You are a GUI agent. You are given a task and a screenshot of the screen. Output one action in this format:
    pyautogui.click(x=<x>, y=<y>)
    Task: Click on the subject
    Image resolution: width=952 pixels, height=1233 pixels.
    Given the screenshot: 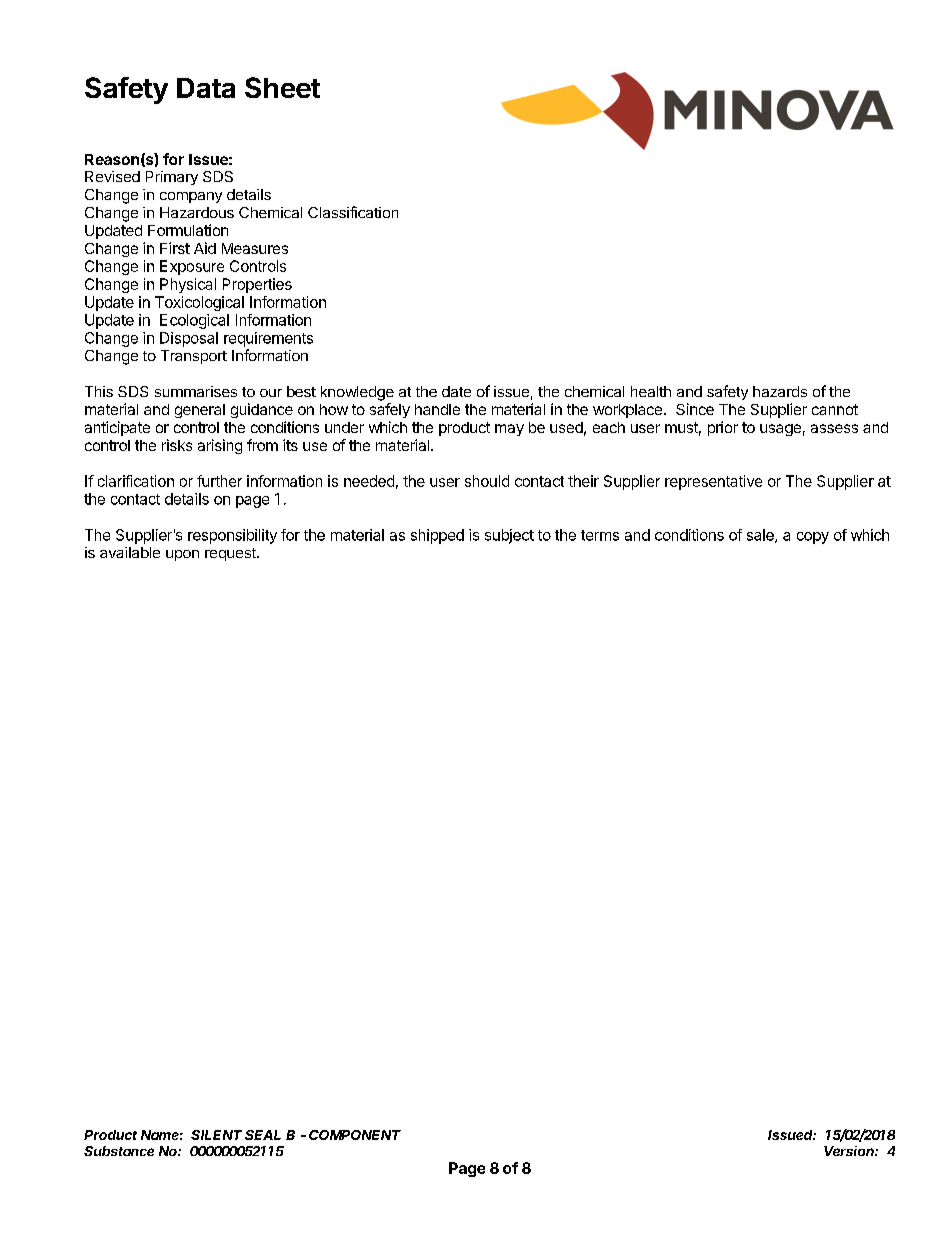 What is the action you would take?
    pyautogui.click(x=509, y=536)
